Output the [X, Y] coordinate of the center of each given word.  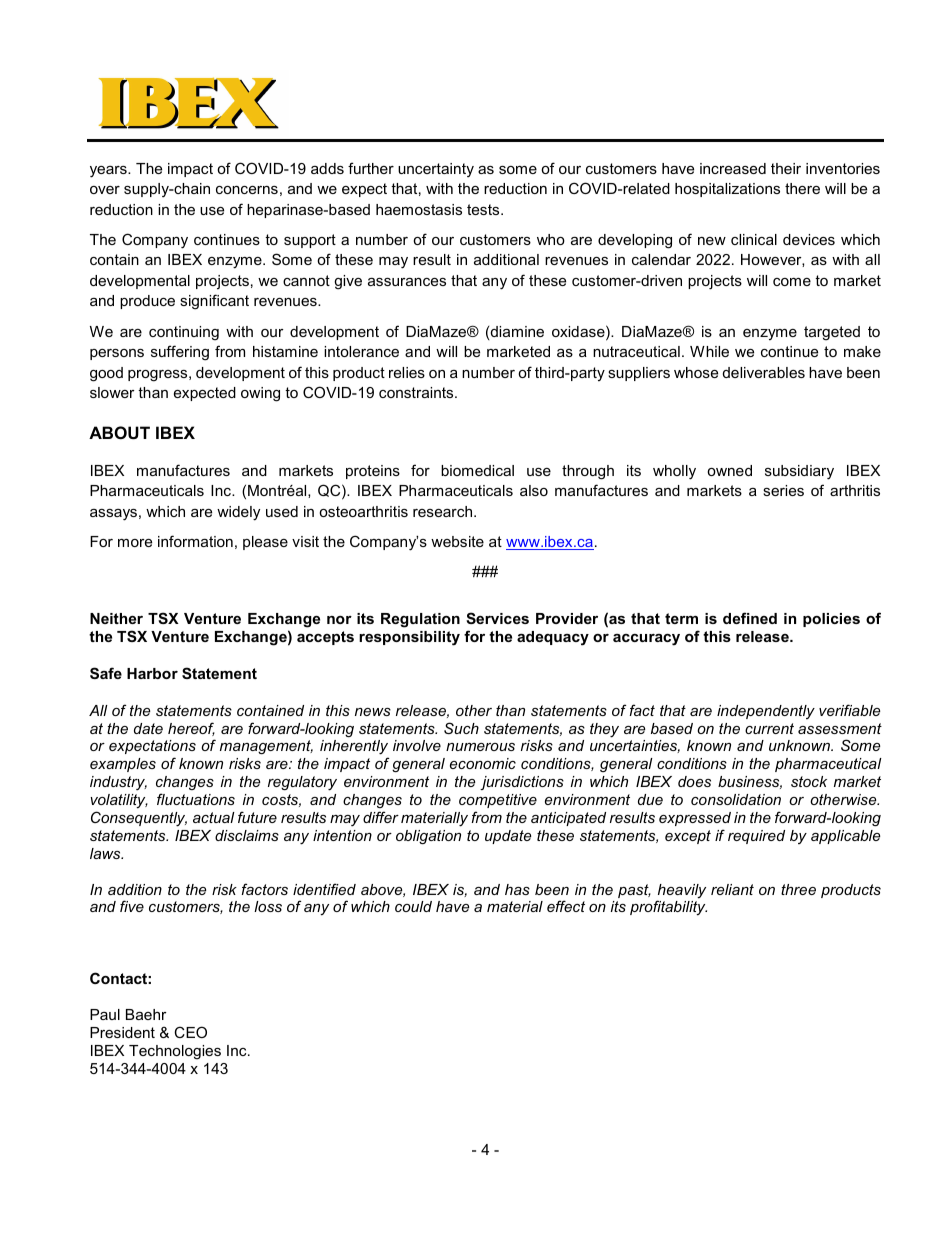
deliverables [764, 372]
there [802, 188]
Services [497, 618]
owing [260, 394]
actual [214, 817]
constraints [417, 392]
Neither [116, 618]
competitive [498, 801]
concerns [247, 190]
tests [484, 209]
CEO [190, 1032]
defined [750, 618]
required [756, 837]
